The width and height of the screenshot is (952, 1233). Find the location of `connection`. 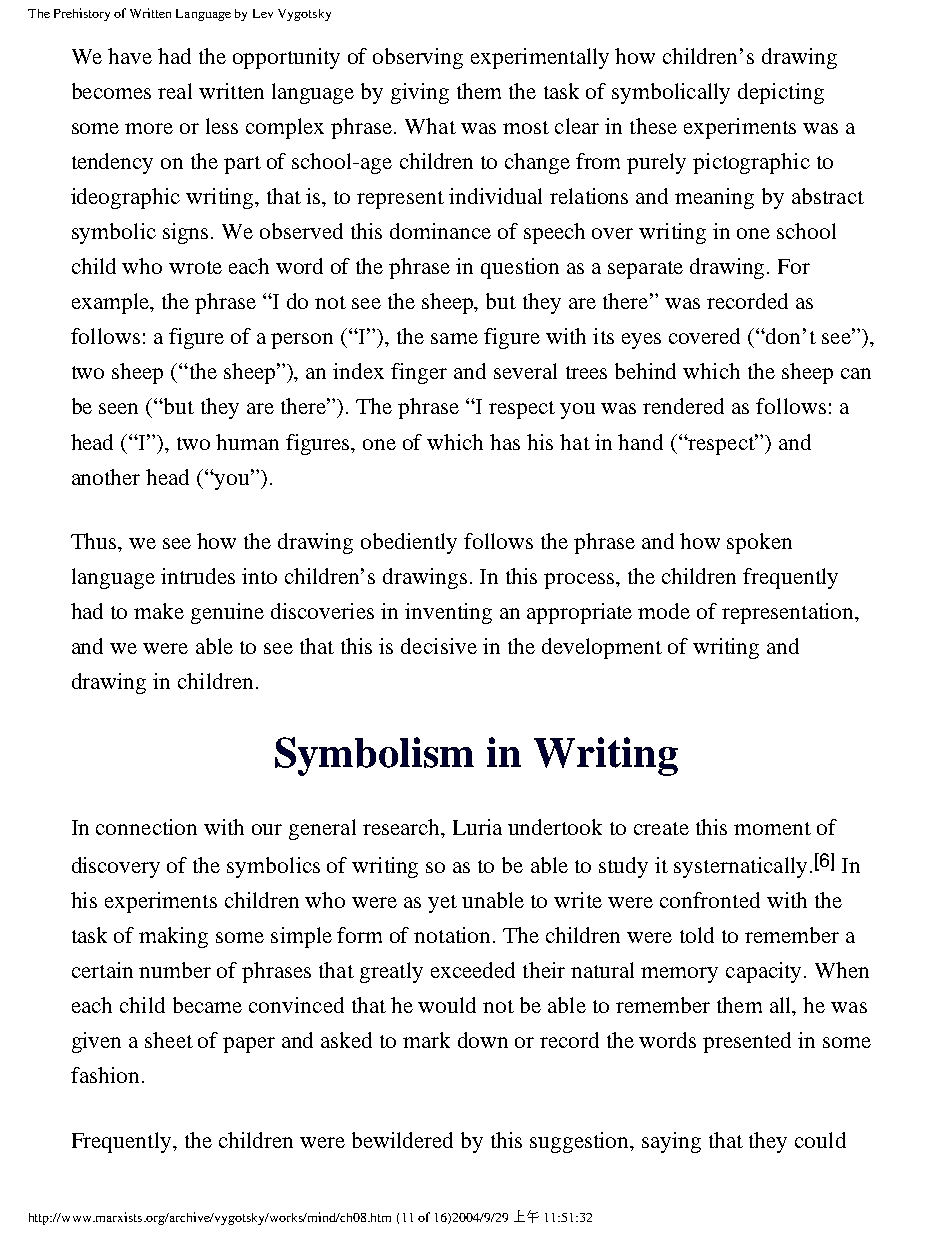

connection is located at coordinates (146, 827).
